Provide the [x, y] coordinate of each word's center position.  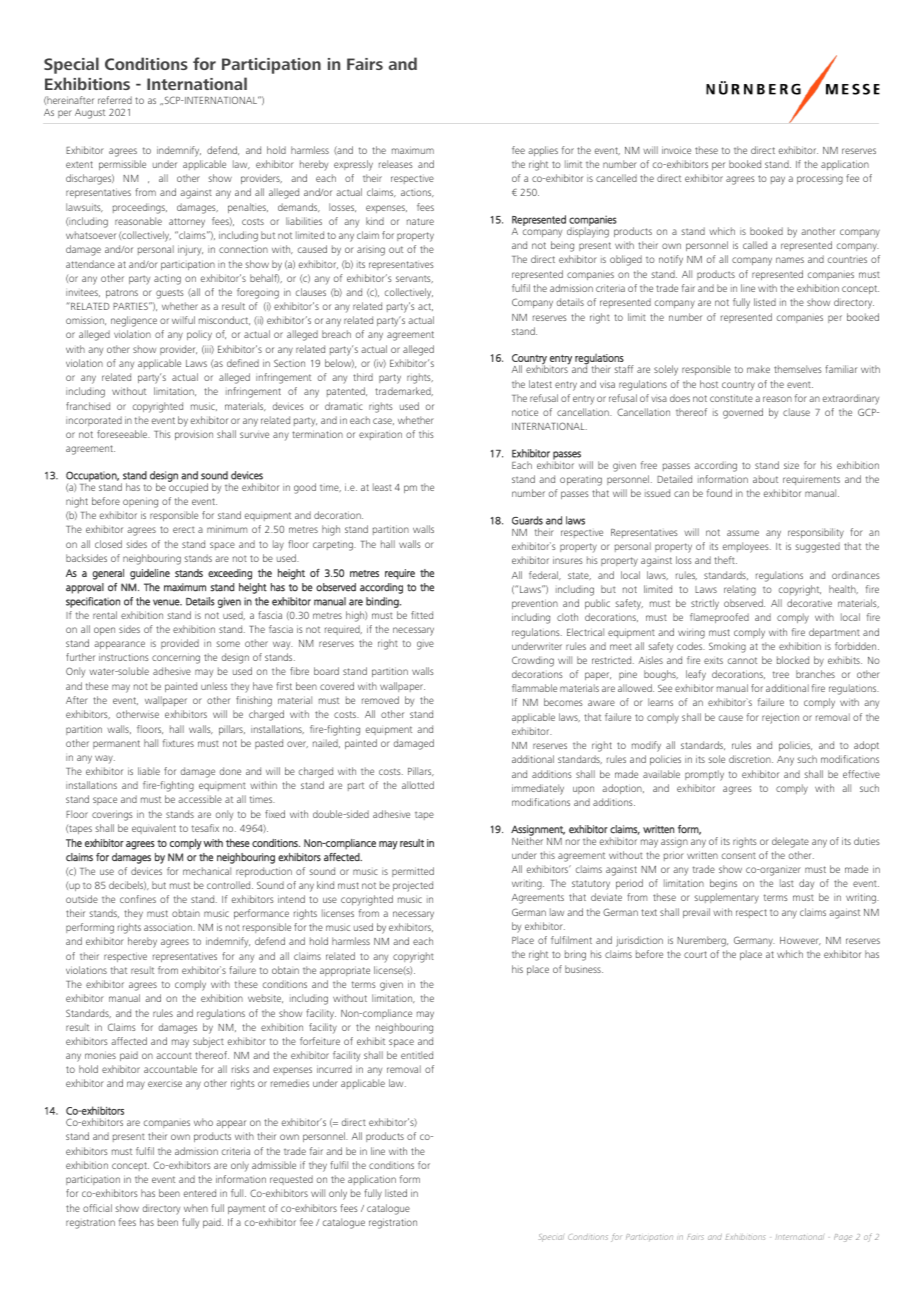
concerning [176, 658]
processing [820, 180]
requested [291, 1180]
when [196, 1208]
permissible [122, 165]
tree [781, 674]
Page [843, 1238]
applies [543, 151]
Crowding [533, 661]
